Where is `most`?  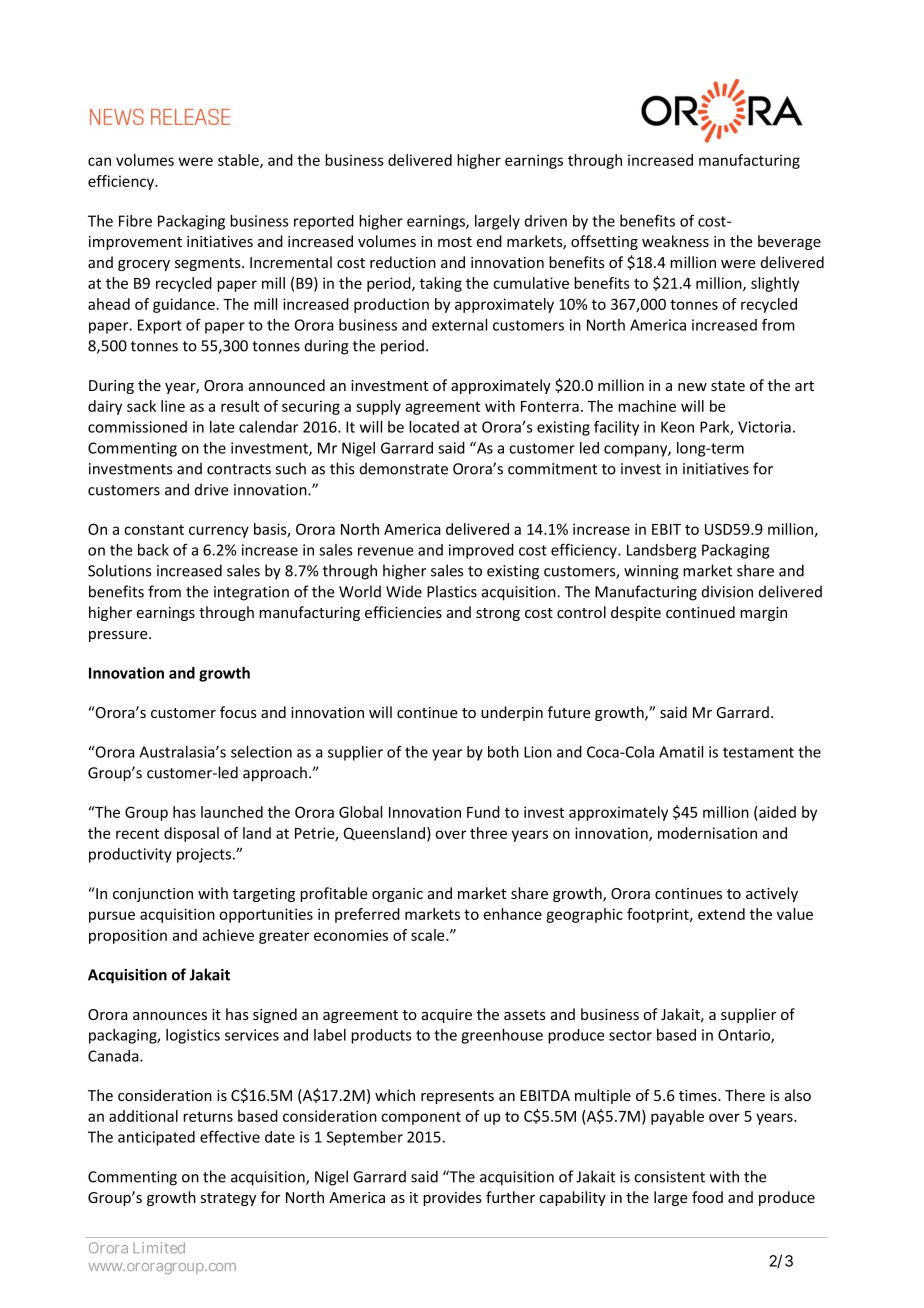 most is located at coordinates (455, 242).
